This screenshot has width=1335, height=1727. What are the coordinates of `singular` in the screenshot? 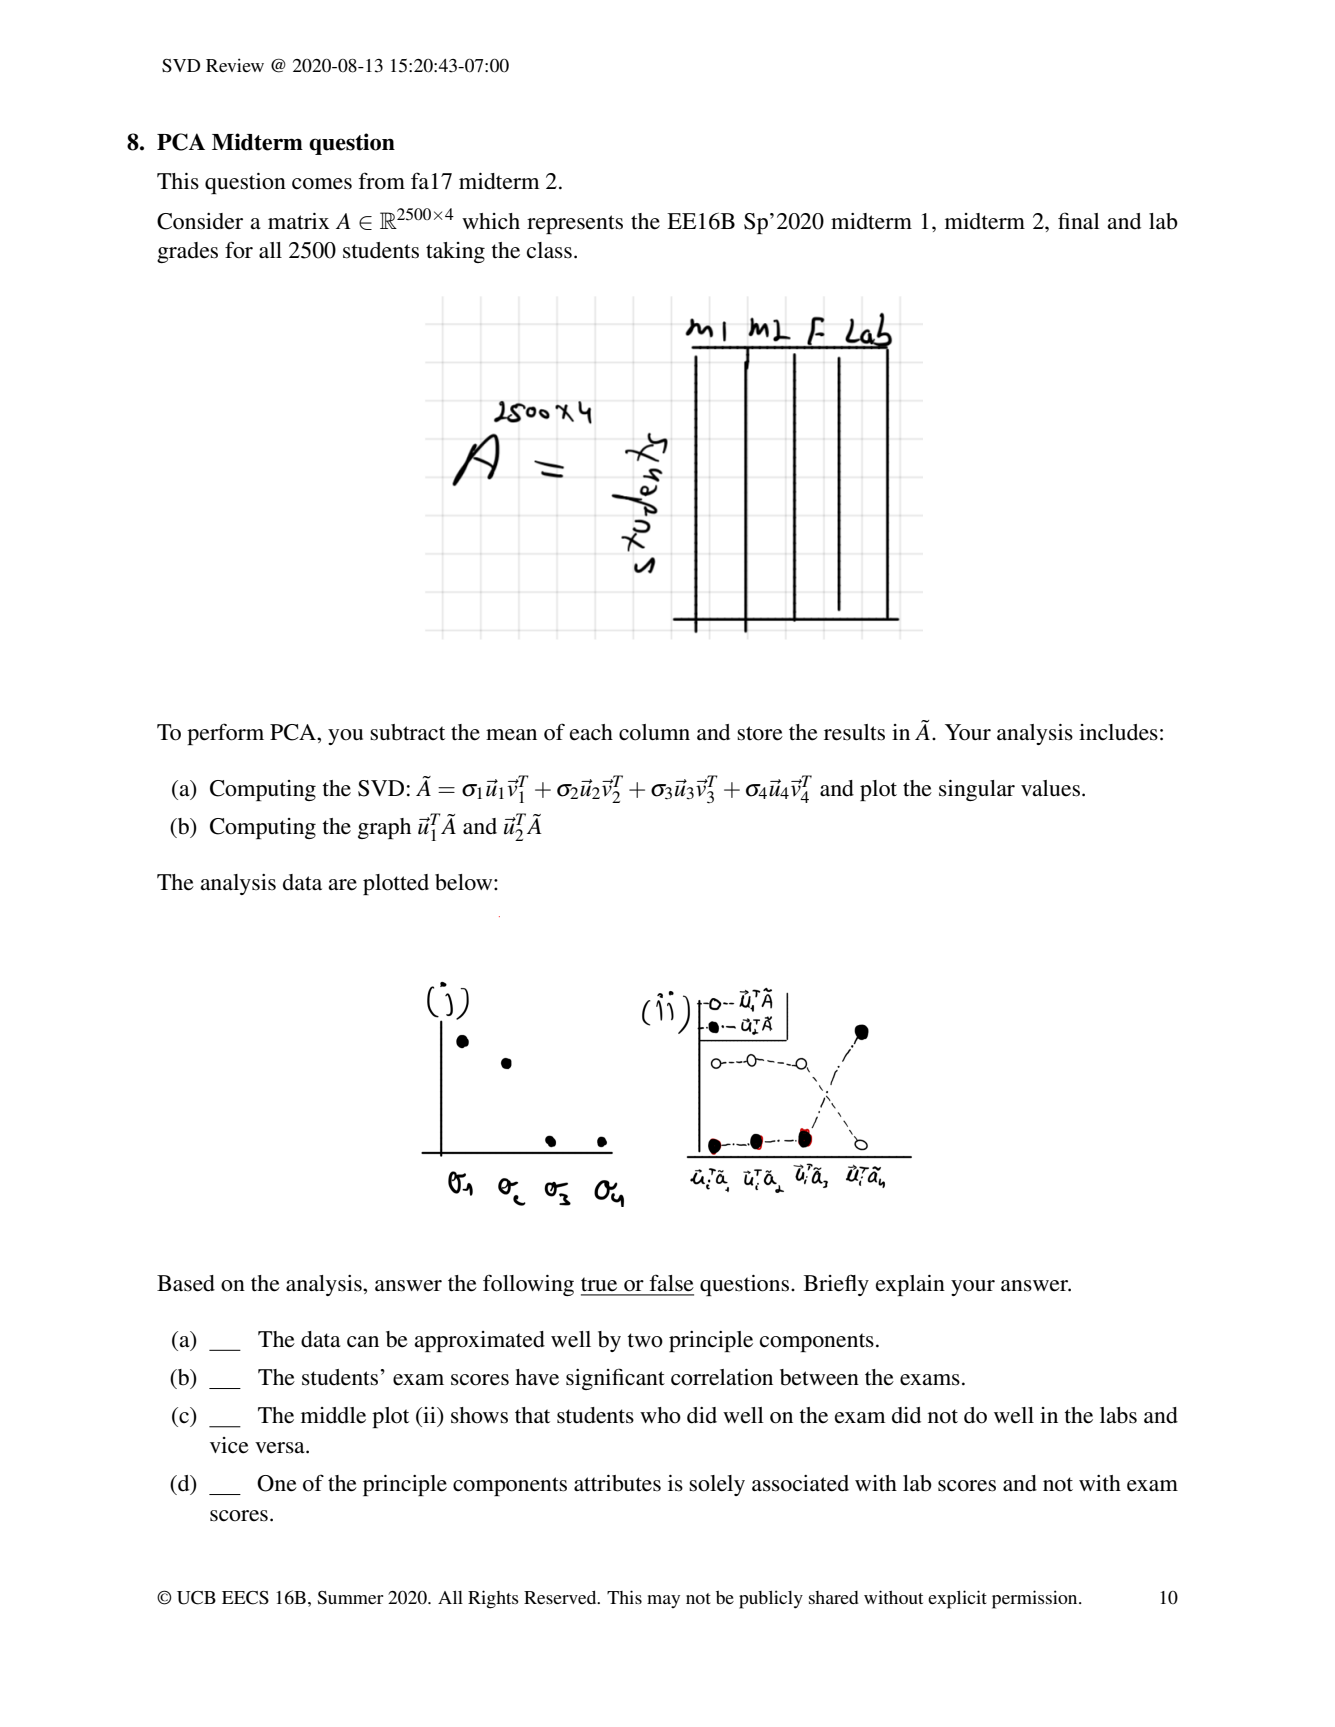 It's located at (977, 790).
